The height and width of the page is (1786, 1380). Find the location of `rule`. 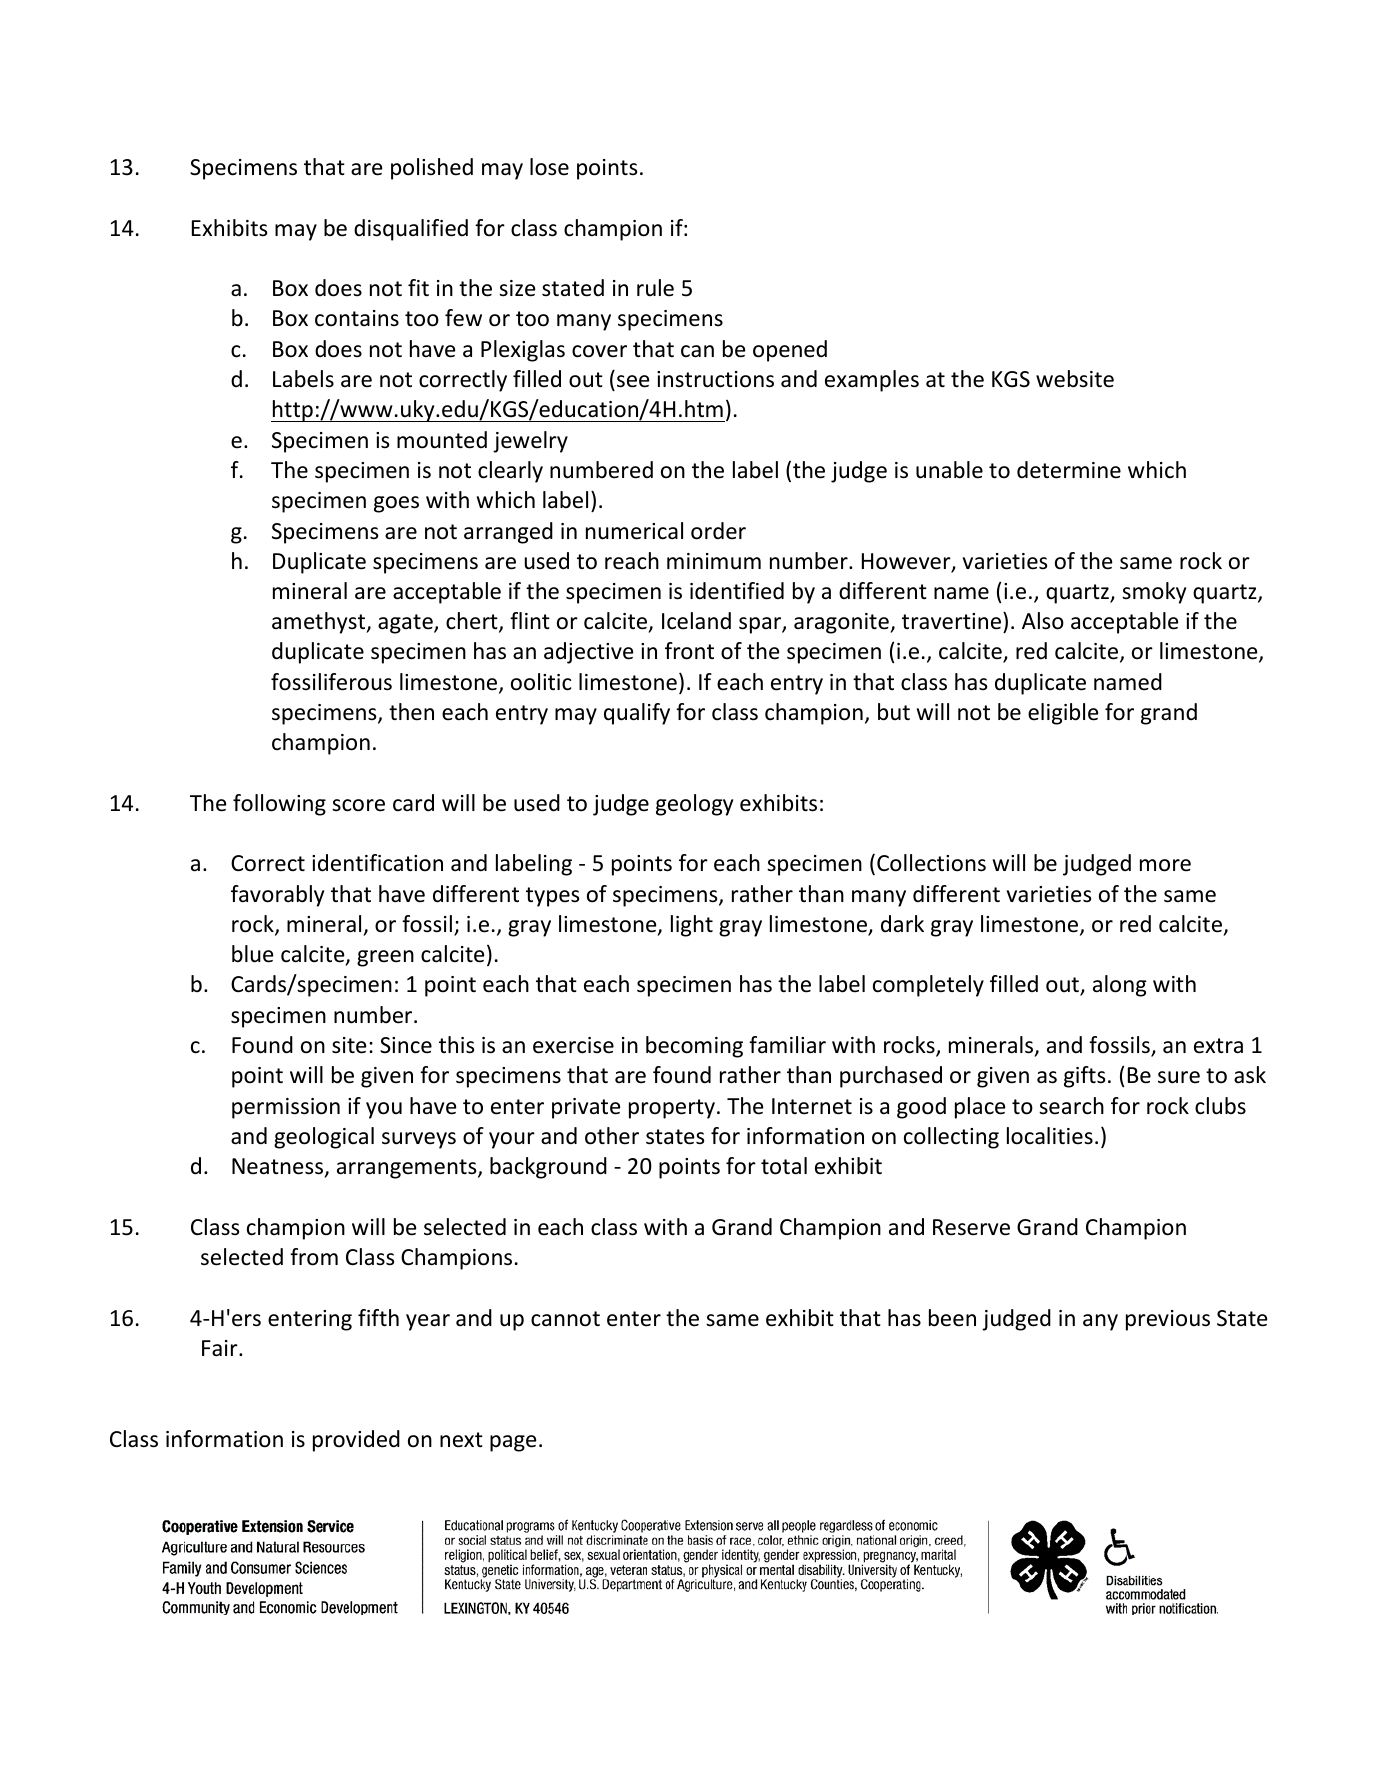

rule is located at coordinates (655, 288).
